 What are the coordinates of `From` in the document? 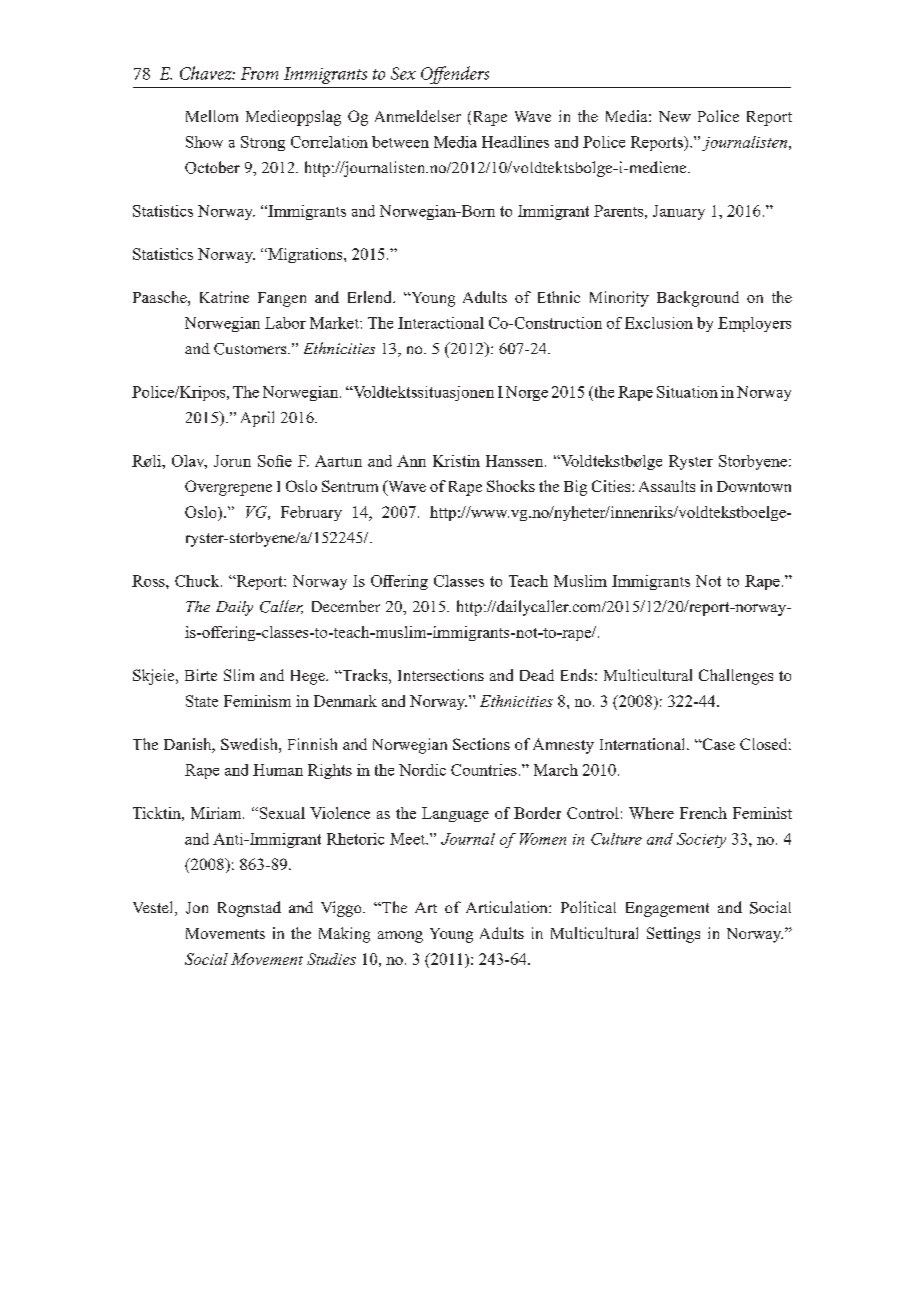 It's located at (259, 73).
